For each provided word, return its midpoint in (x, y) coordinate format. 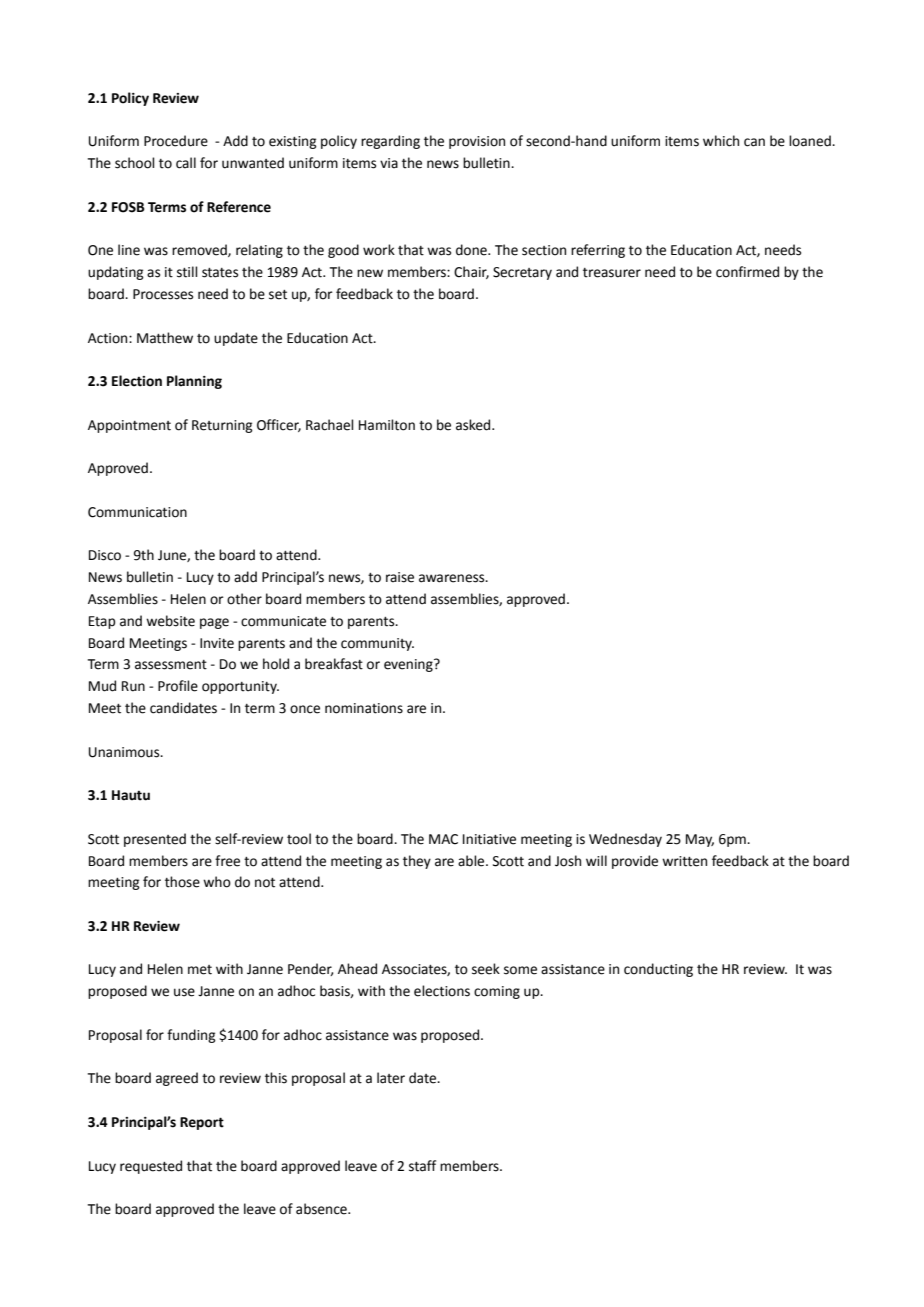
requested (151, 1167)
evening (409, 665)
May (700, 840)
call (186, 163)
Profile (178, 686)
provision (477, 142)
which (721, 141)
